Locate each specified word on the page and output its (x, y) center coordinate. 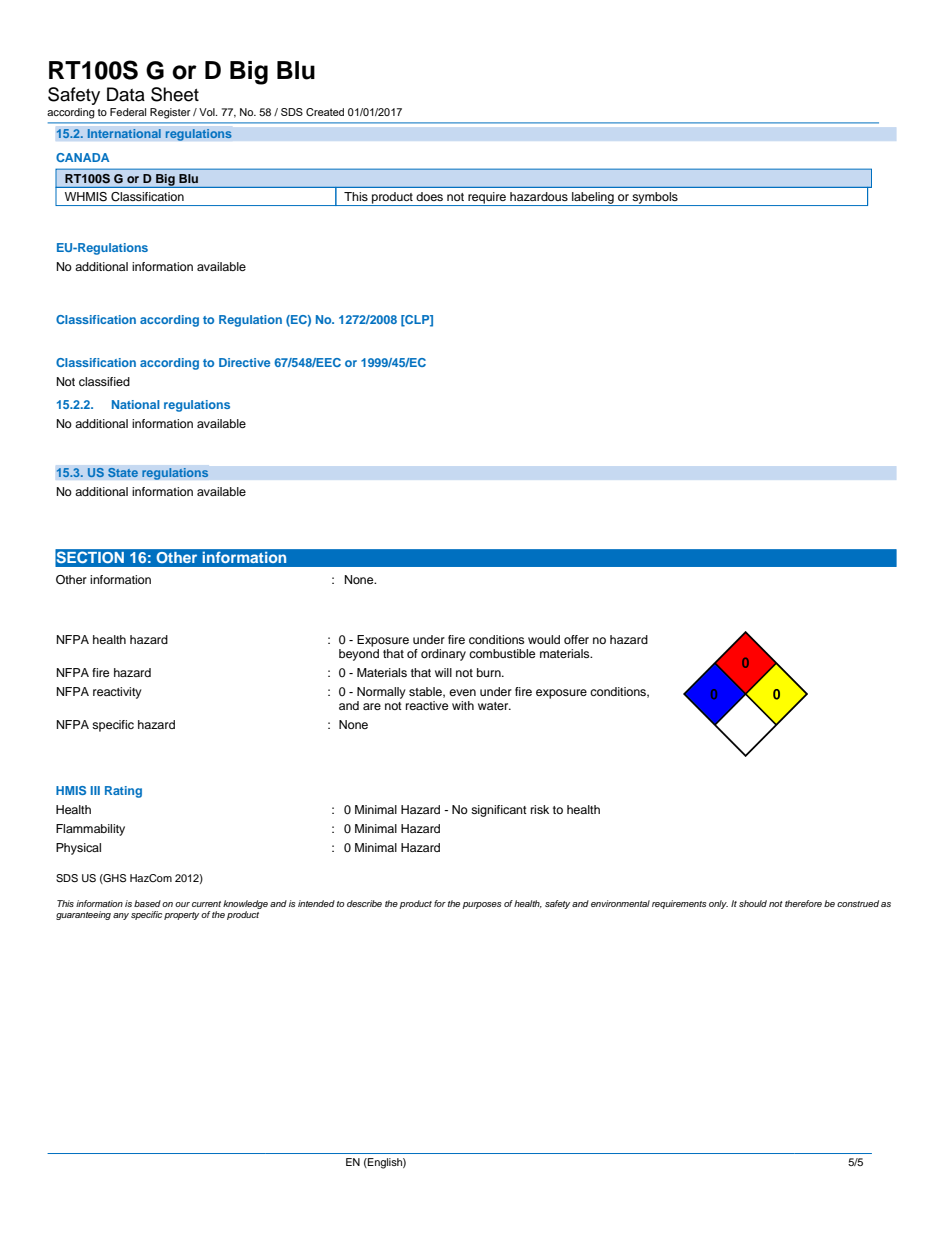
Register (170, 113)
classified (104, 381)
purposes (481, 905)
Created (325, 112)
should (753, 903)
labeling (593, 199)
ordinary (443, 655)
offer (576, 639)
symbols (655, 199)
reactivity (117, 693)
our (182, 904)
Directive (244, 362)
